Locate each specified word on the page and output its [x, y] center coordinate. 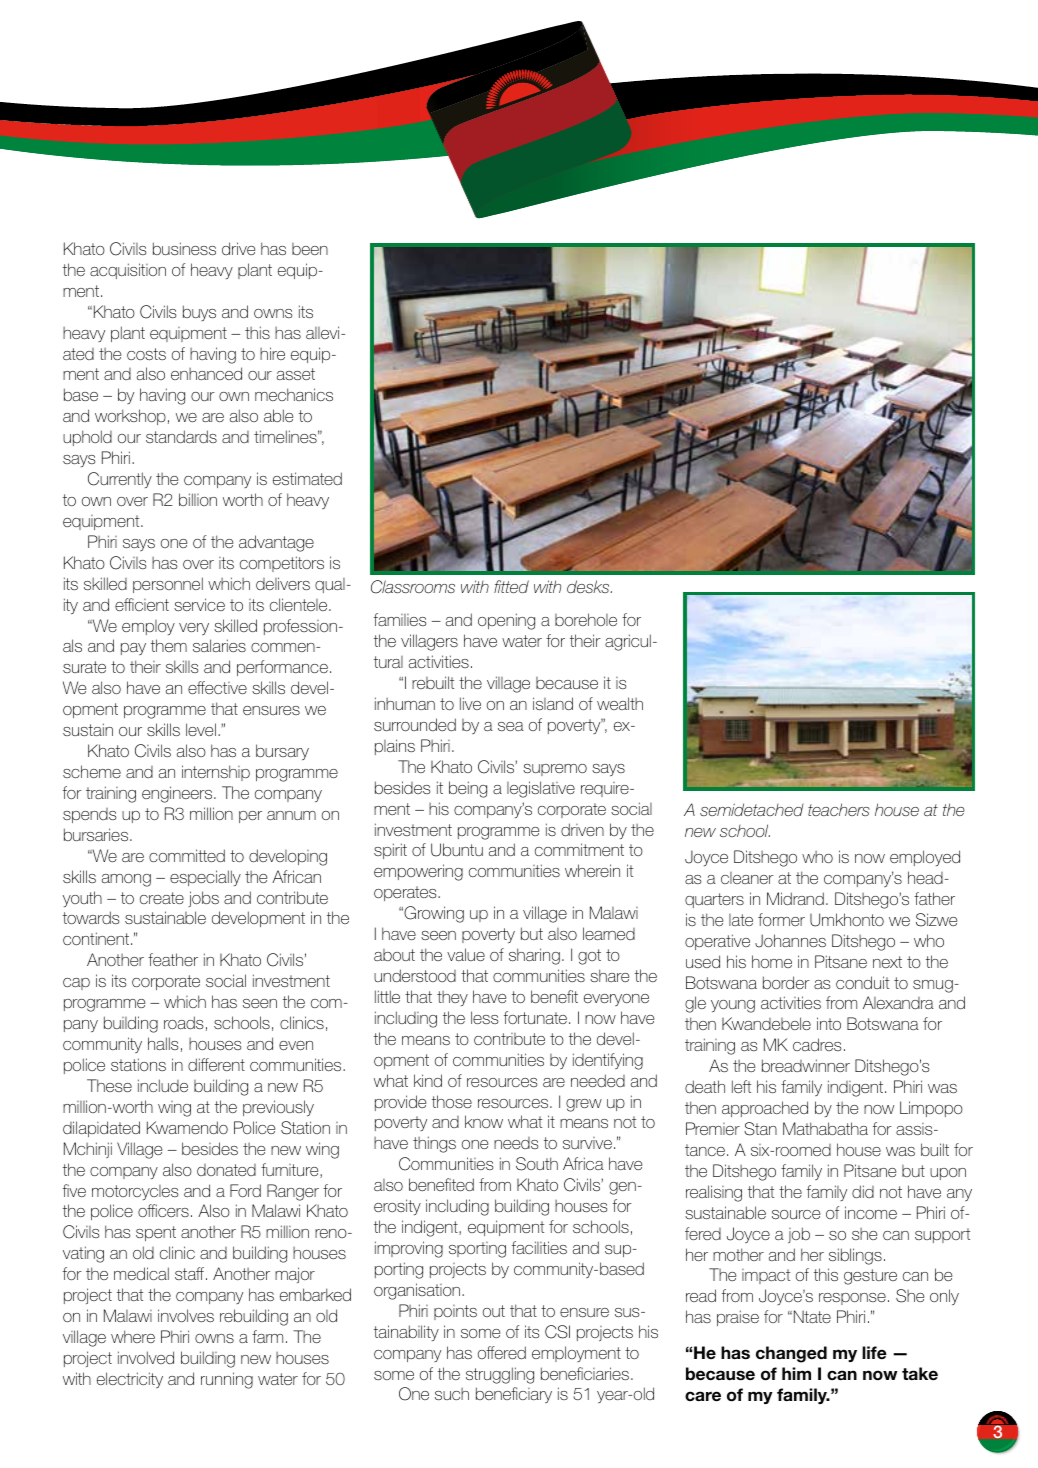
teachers [839, 809]
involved [146, 1357]
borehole [586, 619]
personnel [168, 585]
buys [199, 313]
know [484, 1121]
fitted [511, 586]
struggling [500, 1375]
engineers [178, 794]
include [163, 1085]
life [874, 1352]
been [310, 249]
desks [589, 586]
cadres [817, 1044]
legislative [541, 789]
